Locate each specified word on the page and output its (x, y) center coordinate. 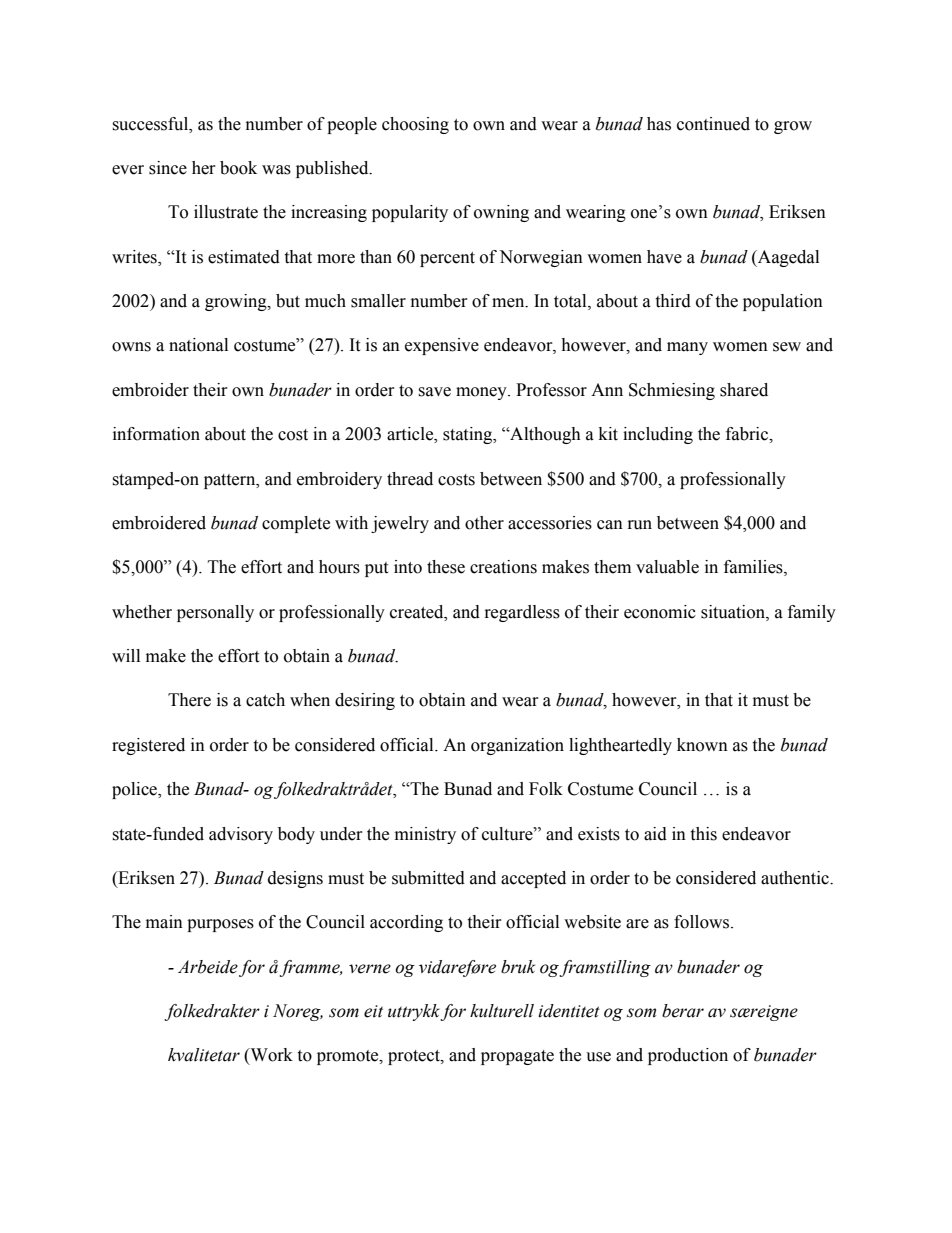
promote (349, 1057)
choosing (415, 125)
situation (734, 612)
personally (215, 613)
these (446, 567)
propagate (517, 1057)
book (238, 168)
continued (713, 124)
